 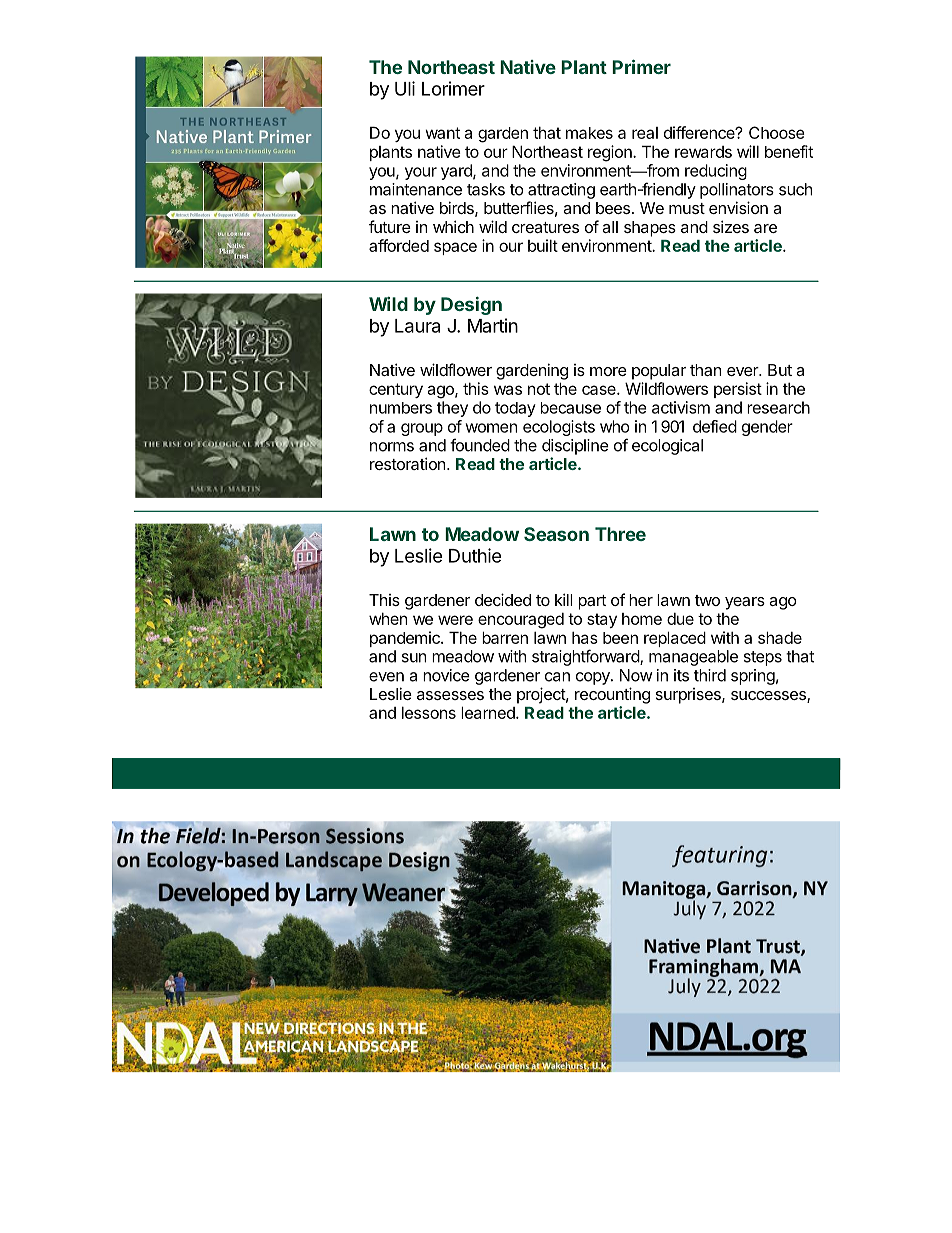 What do you see at coordinates (777, 132) in the image?
I see `Choose` at bounding box center [777, 132].
